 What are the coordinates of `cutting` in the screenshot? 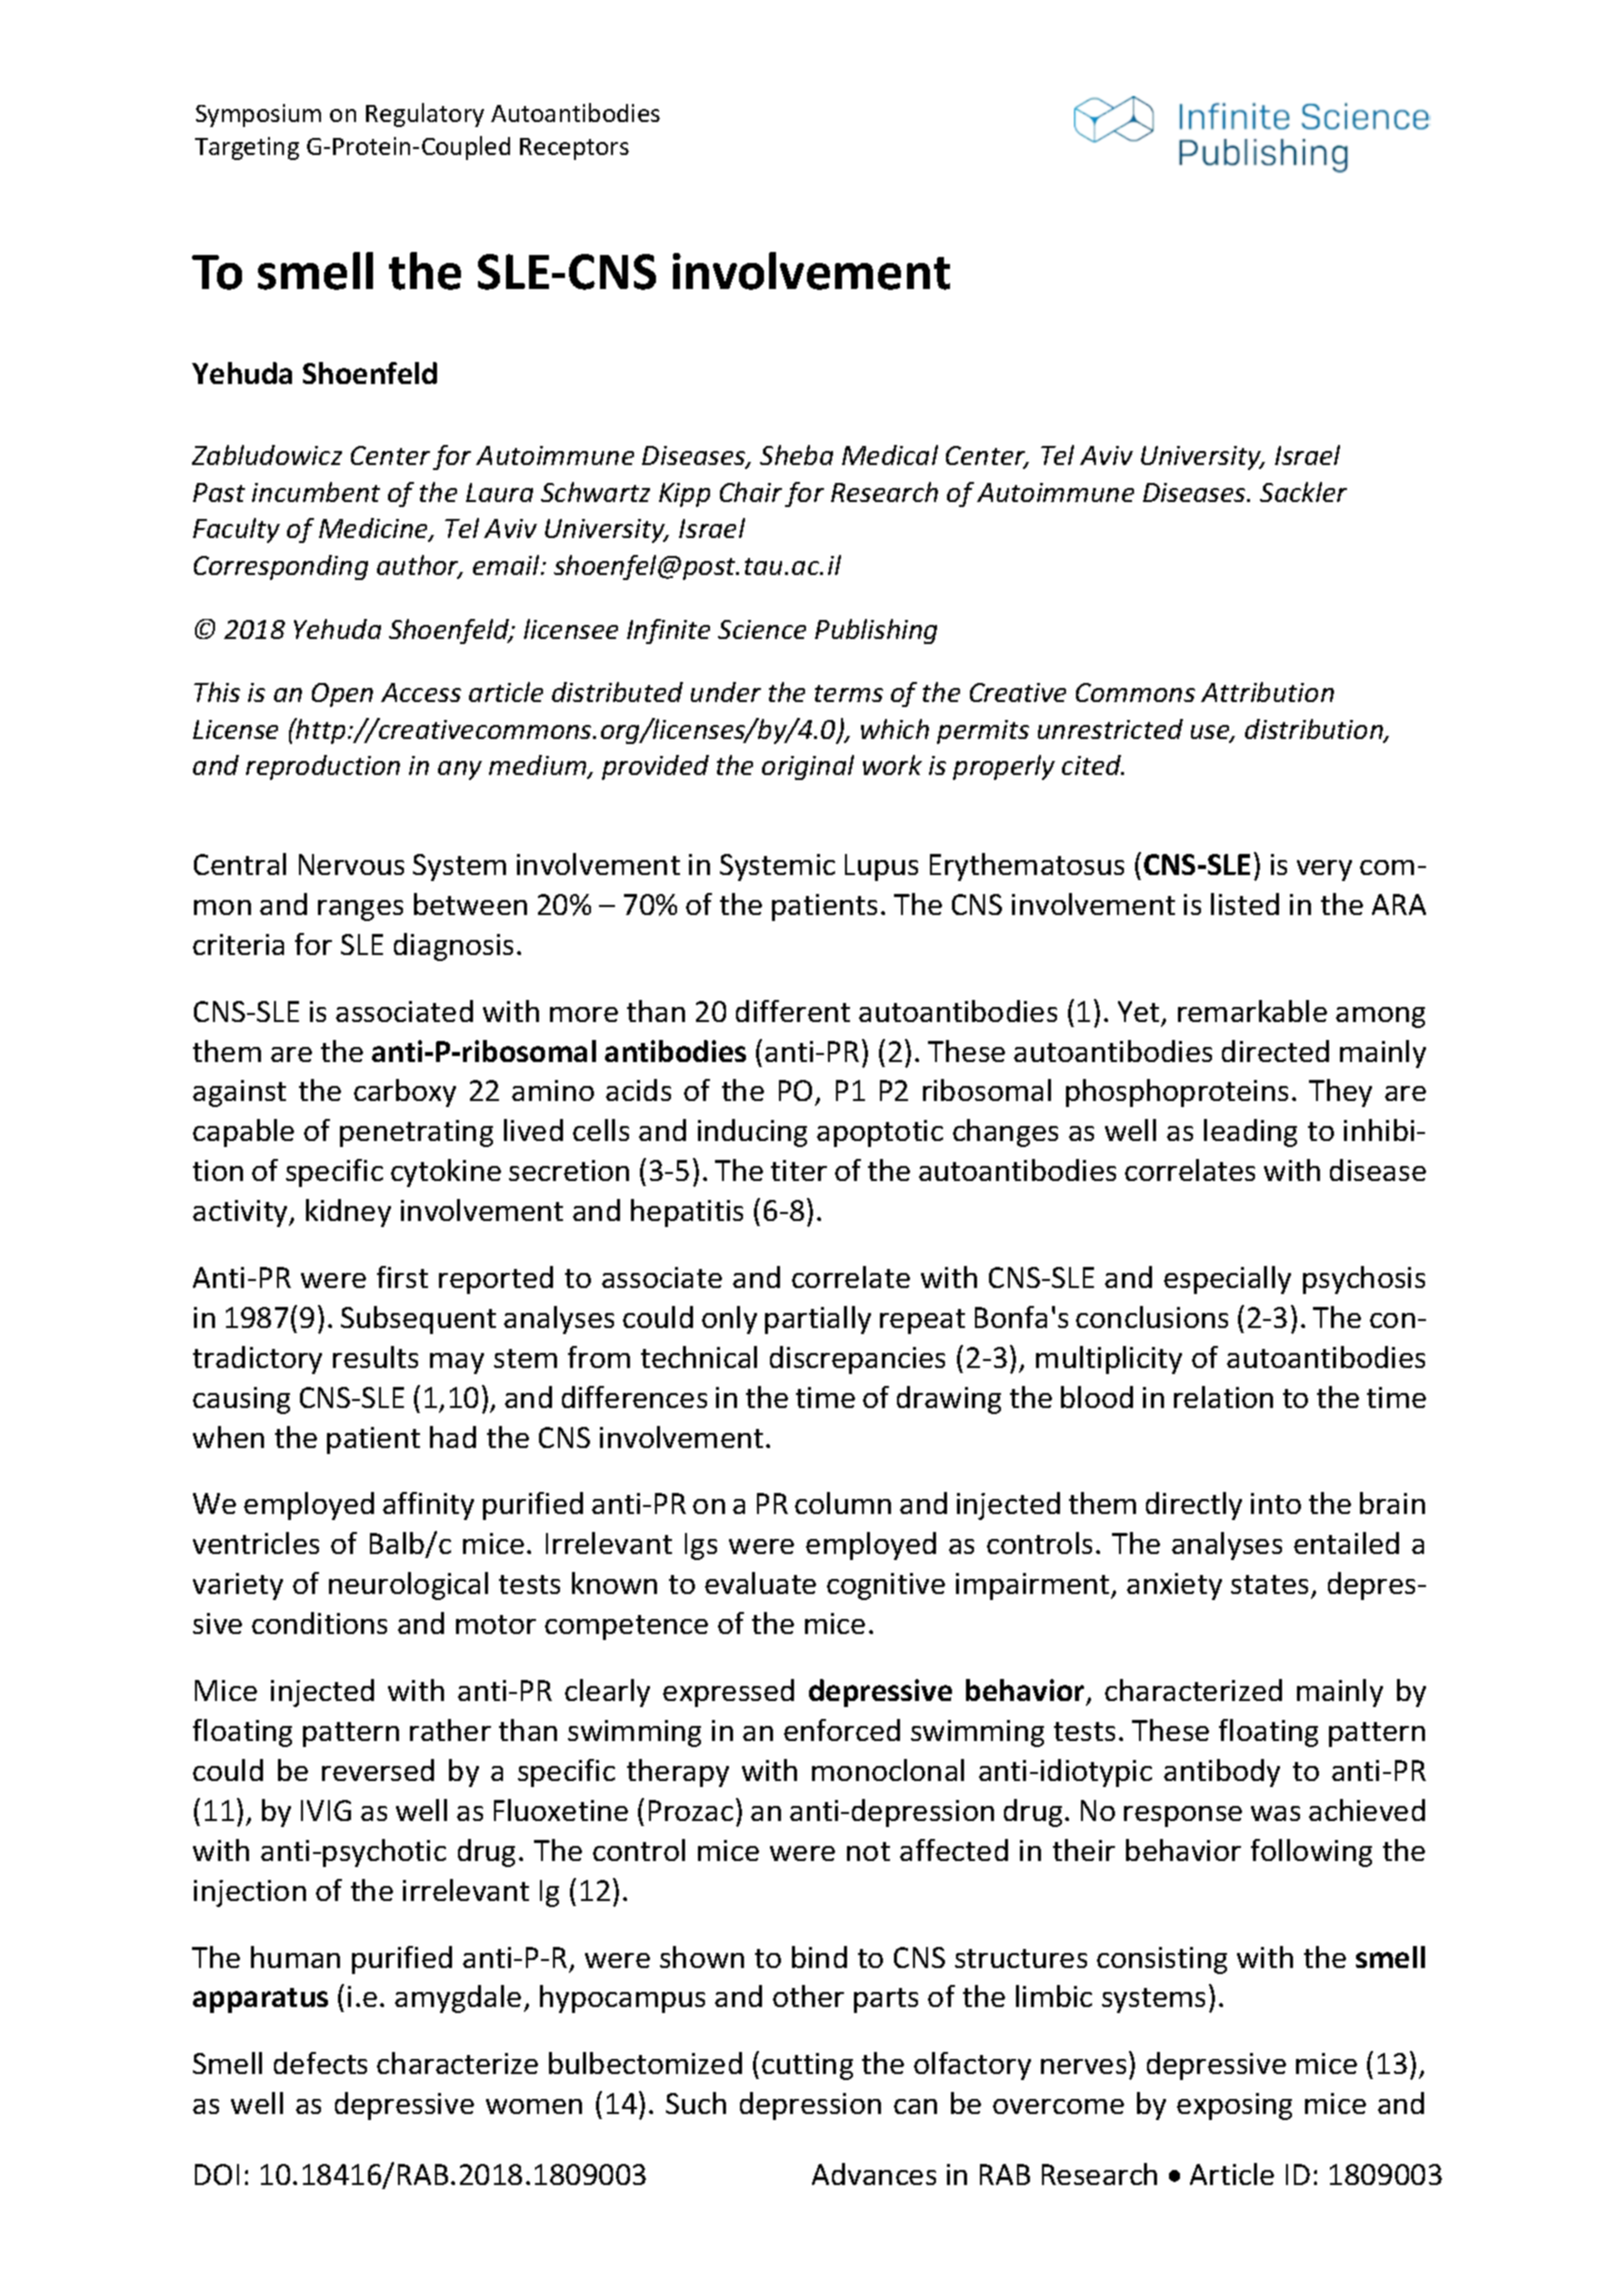 It's located at (807, 2066).
